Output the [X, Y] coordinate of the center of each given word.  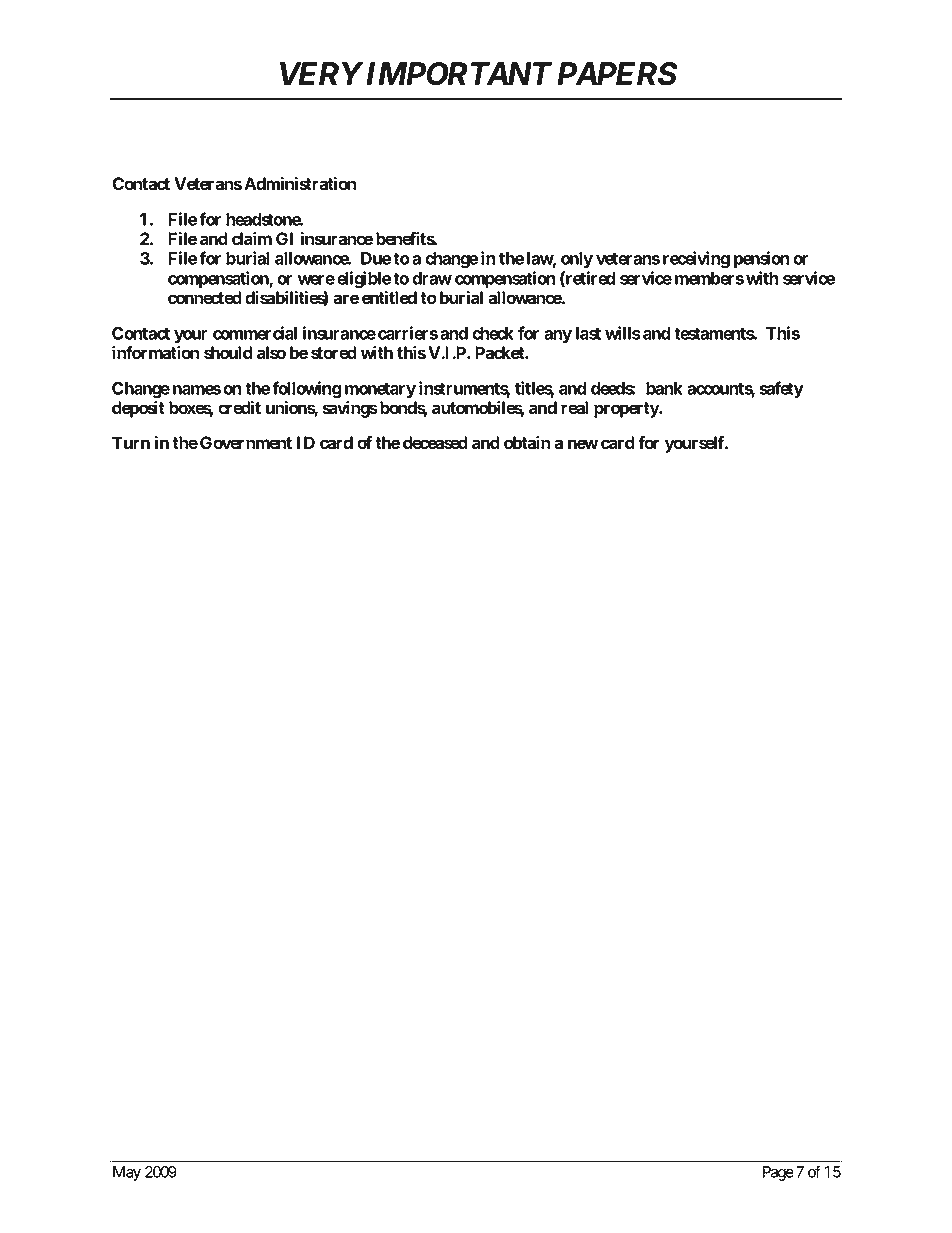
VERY [321, 73]
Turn [131, 442]
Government [246, 442]
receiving [696, 259]
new [583, 444]
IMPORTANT [459, 74]
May [127, 1173]
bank [664, 388]
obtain [527, 442]
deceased [435, 442]
